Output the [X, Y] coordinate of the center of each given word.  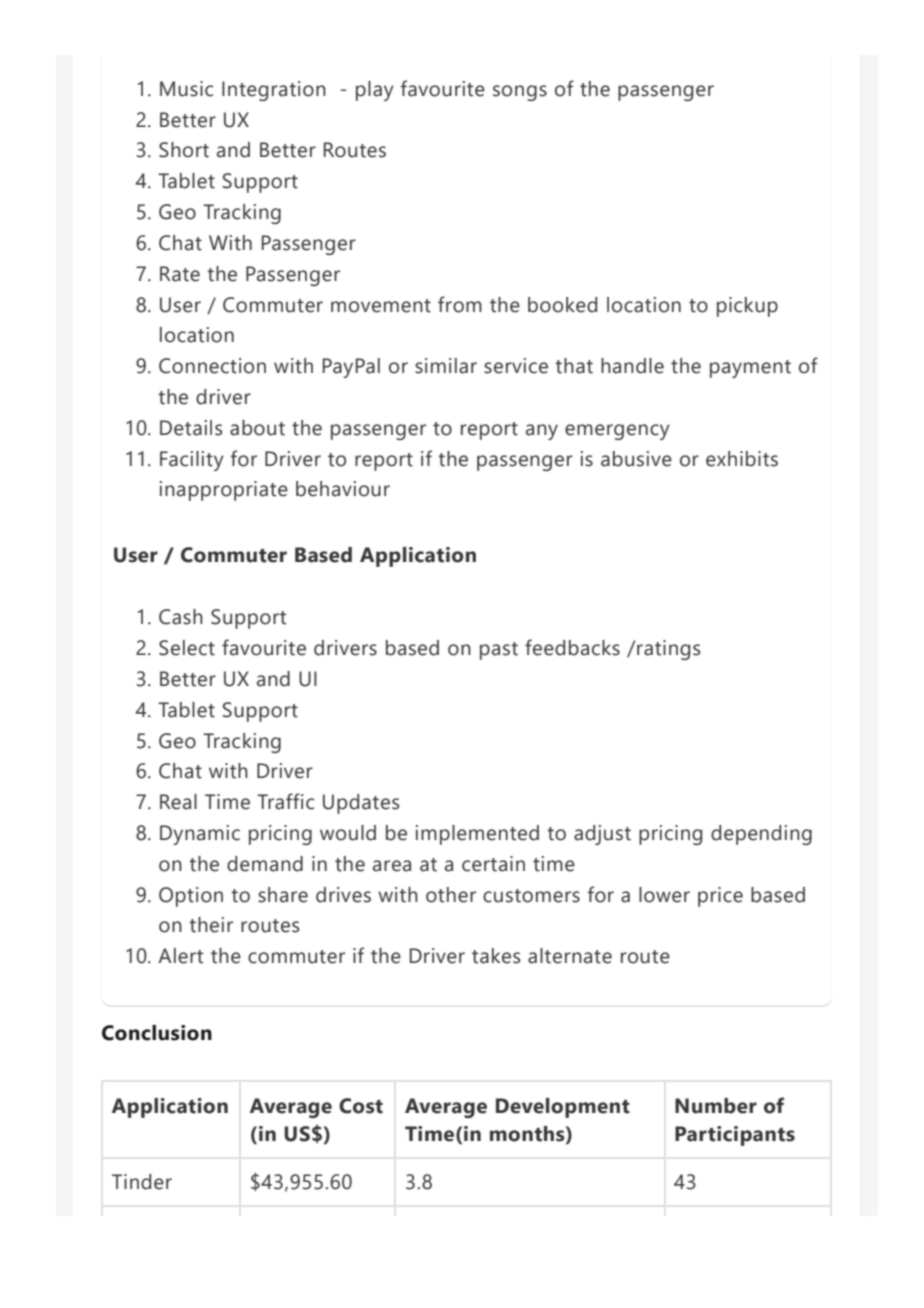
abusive [636, 459]
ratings [669, 650]
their [211, 925]
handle [632, 366]
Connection [212, 366]
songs [520, 93]
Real [178, 802]
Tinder [142, 1182]
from [460, 304]
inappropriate [224, 491]
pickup [747, 307]
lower [664, 895]
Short [184, 150]
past [499, 651]
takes [496, 956]
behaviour [343, 489]
